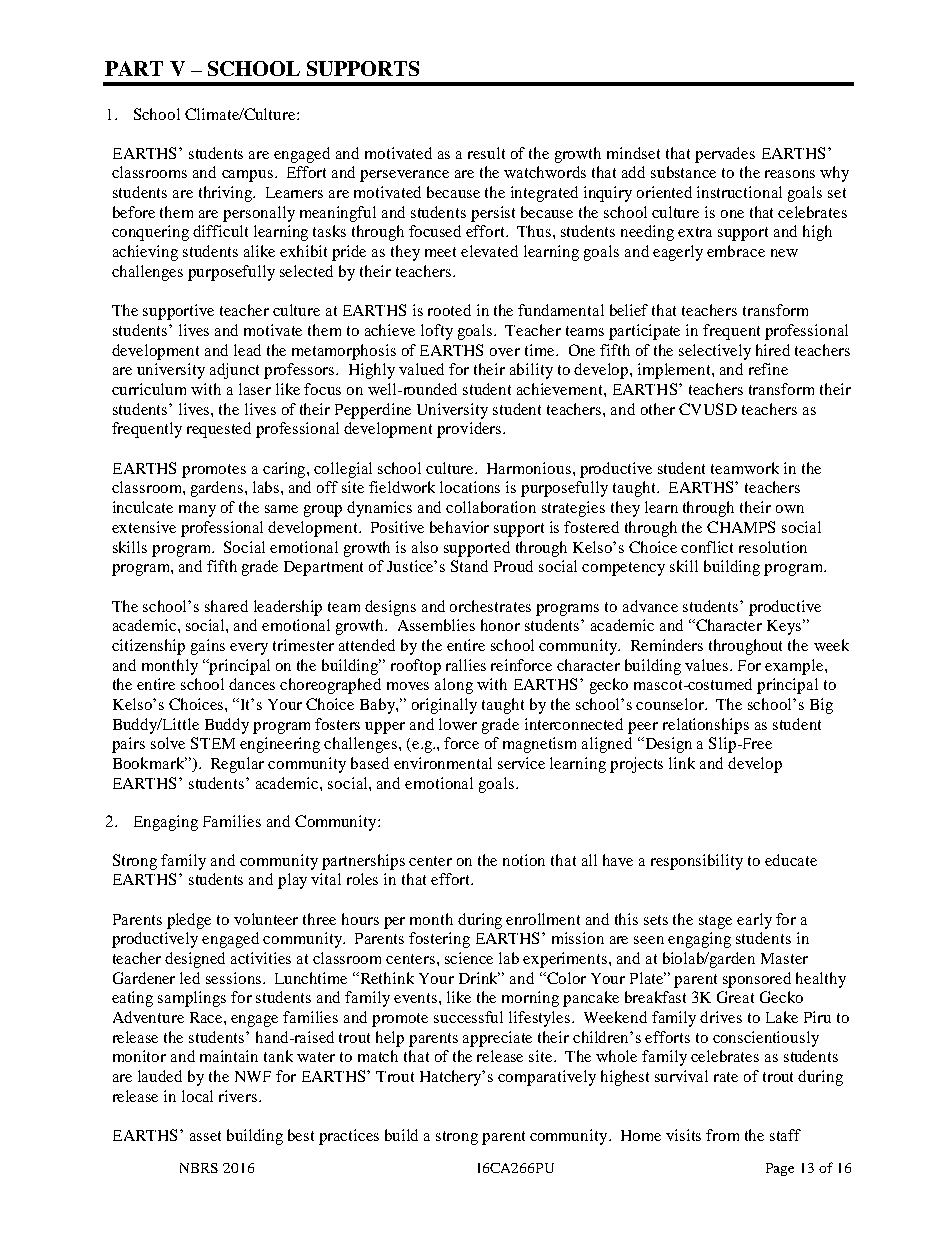 The width and height of the screenshot is (952, 1233). Describe the element at coordinates (708, 665) in the screenshot. I see `values` at that location.
